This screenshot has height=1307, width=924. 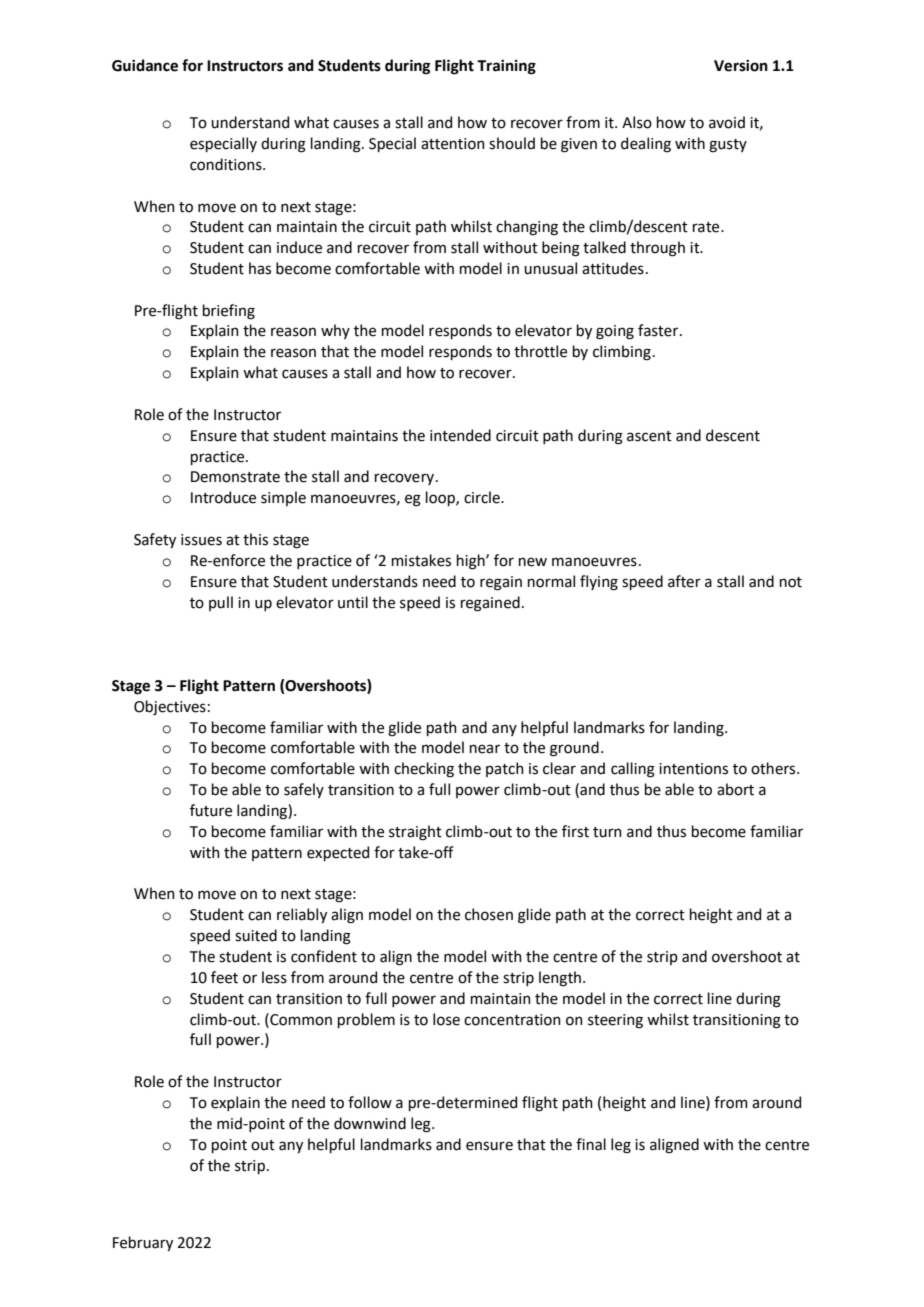 What do you see at coordinates (370, 1123) in the screenshot?
I see `downwind` at bounding box center [370, 1123].
